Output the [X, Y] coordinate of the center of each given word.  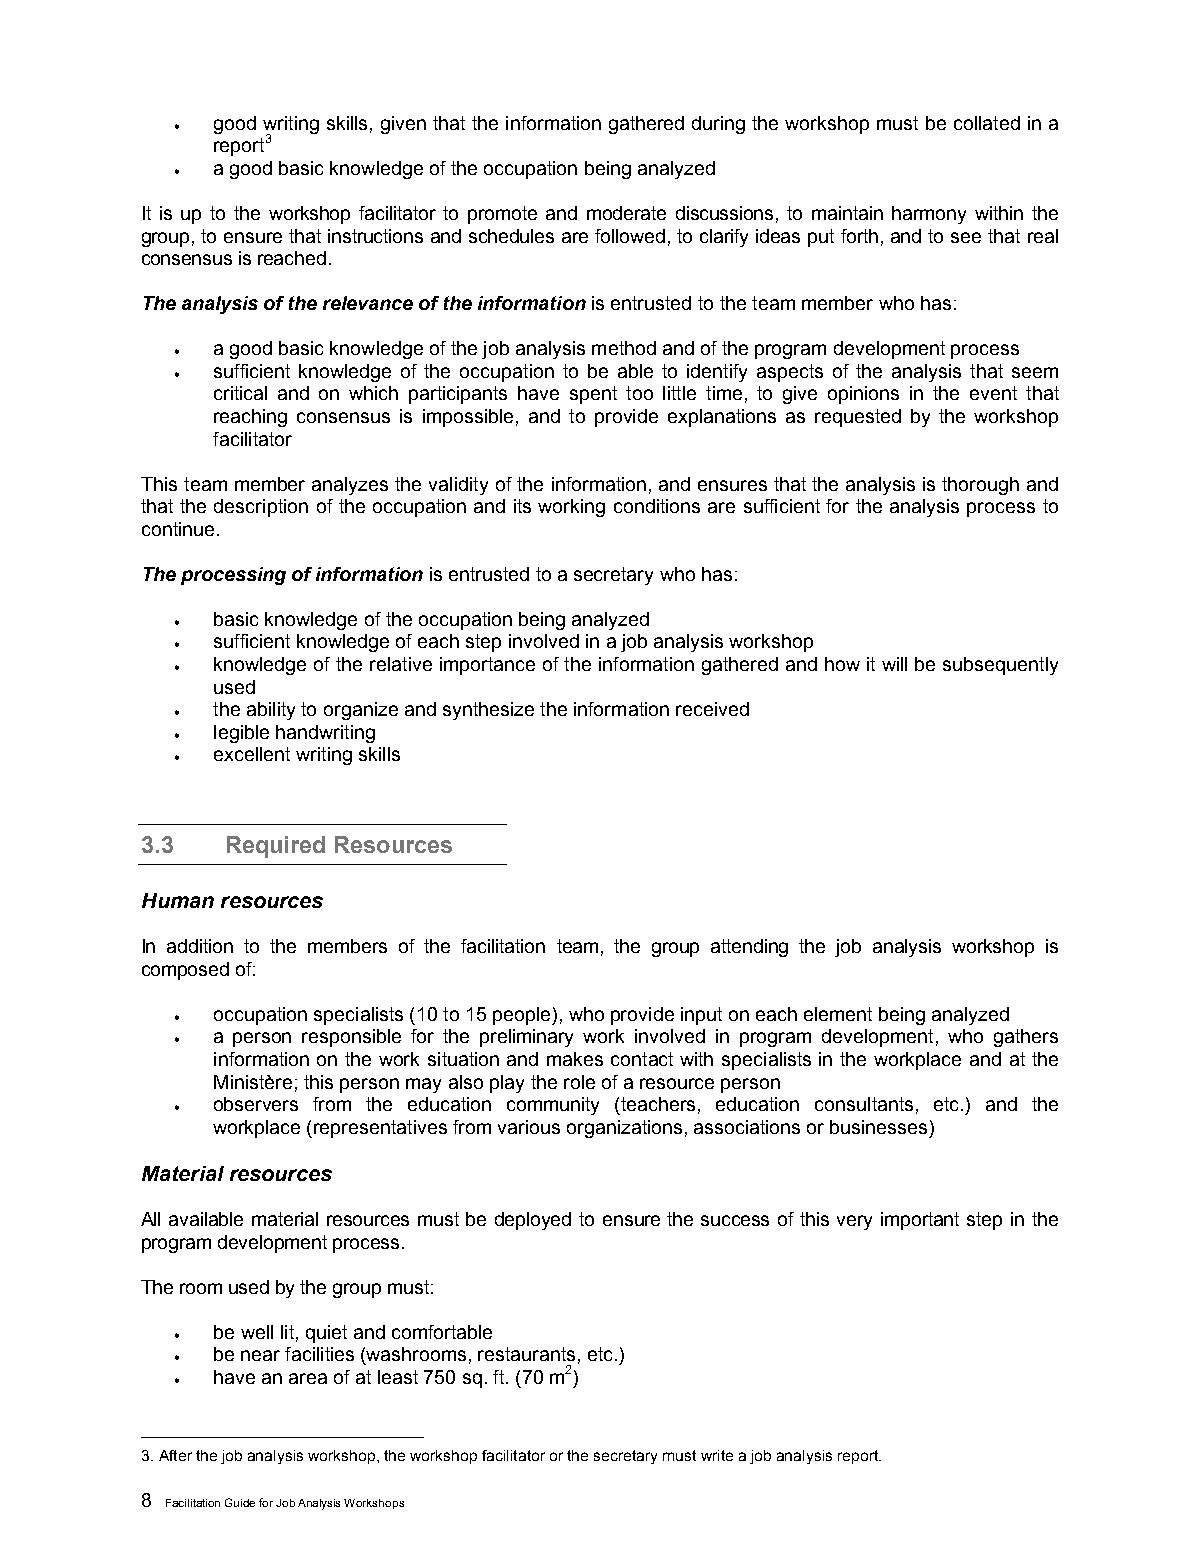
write [717, 1455]
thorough [980, 486]
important [920, 1221]
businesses [878, 1127]
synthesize [488, 711]
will [894, 664]
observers [256, 1104]
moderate [626, 213]
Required [276, 847]
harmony [929, 215]
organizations [624, 1129]
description [261, 508]
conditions [657, 506]
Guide [240, 1502]
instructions [375, 236]
